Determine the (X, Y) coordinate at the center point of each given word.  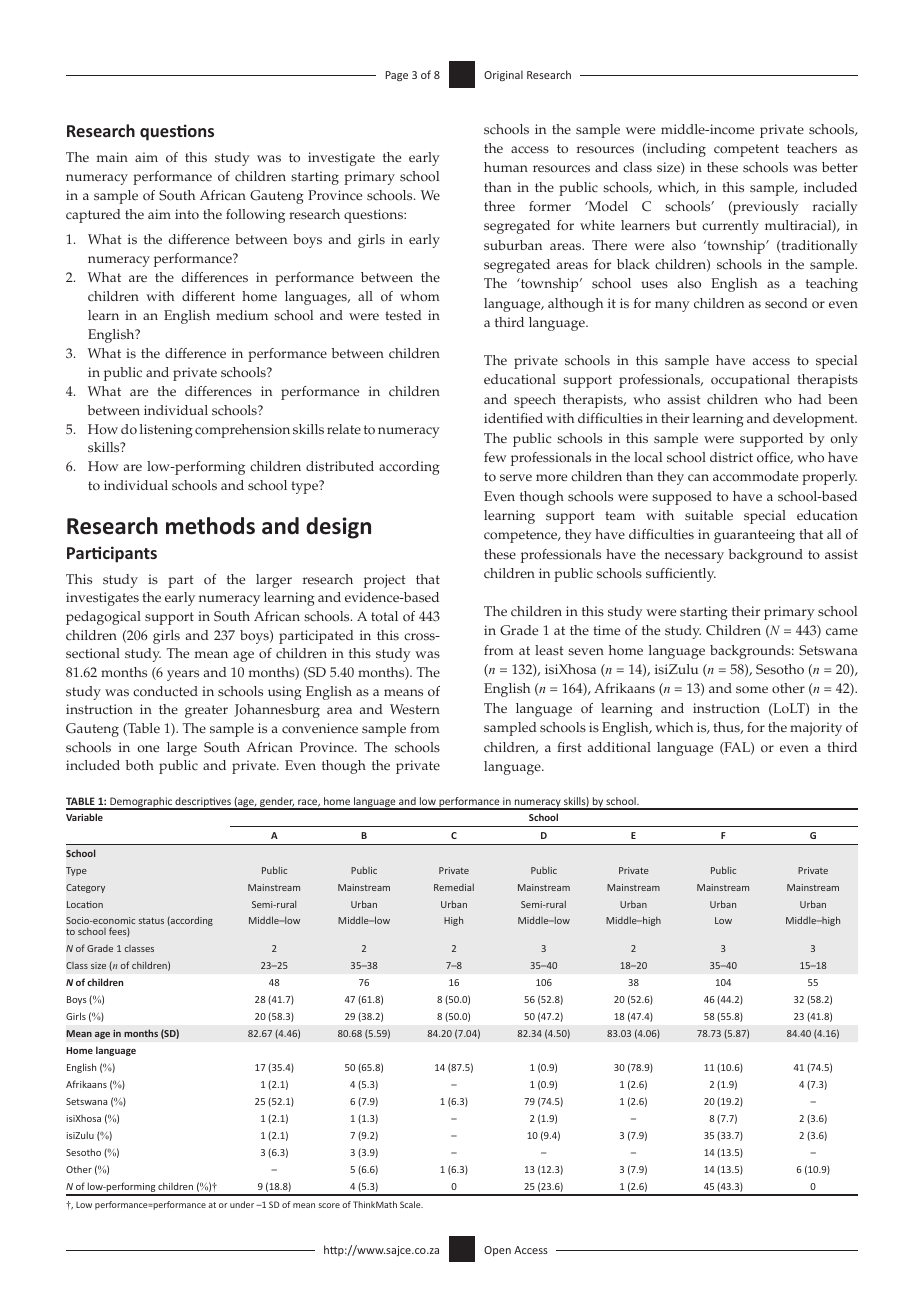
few (495, 457)
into (187, 214)
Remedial (454, 887)
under (242, 1204)
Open (497, 1251)
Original (503, 75)
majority (816, 729)
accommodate (755, 476)
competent (746, 150)
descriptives (203, 803)
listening (166, 431)
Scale (411, 1204)
